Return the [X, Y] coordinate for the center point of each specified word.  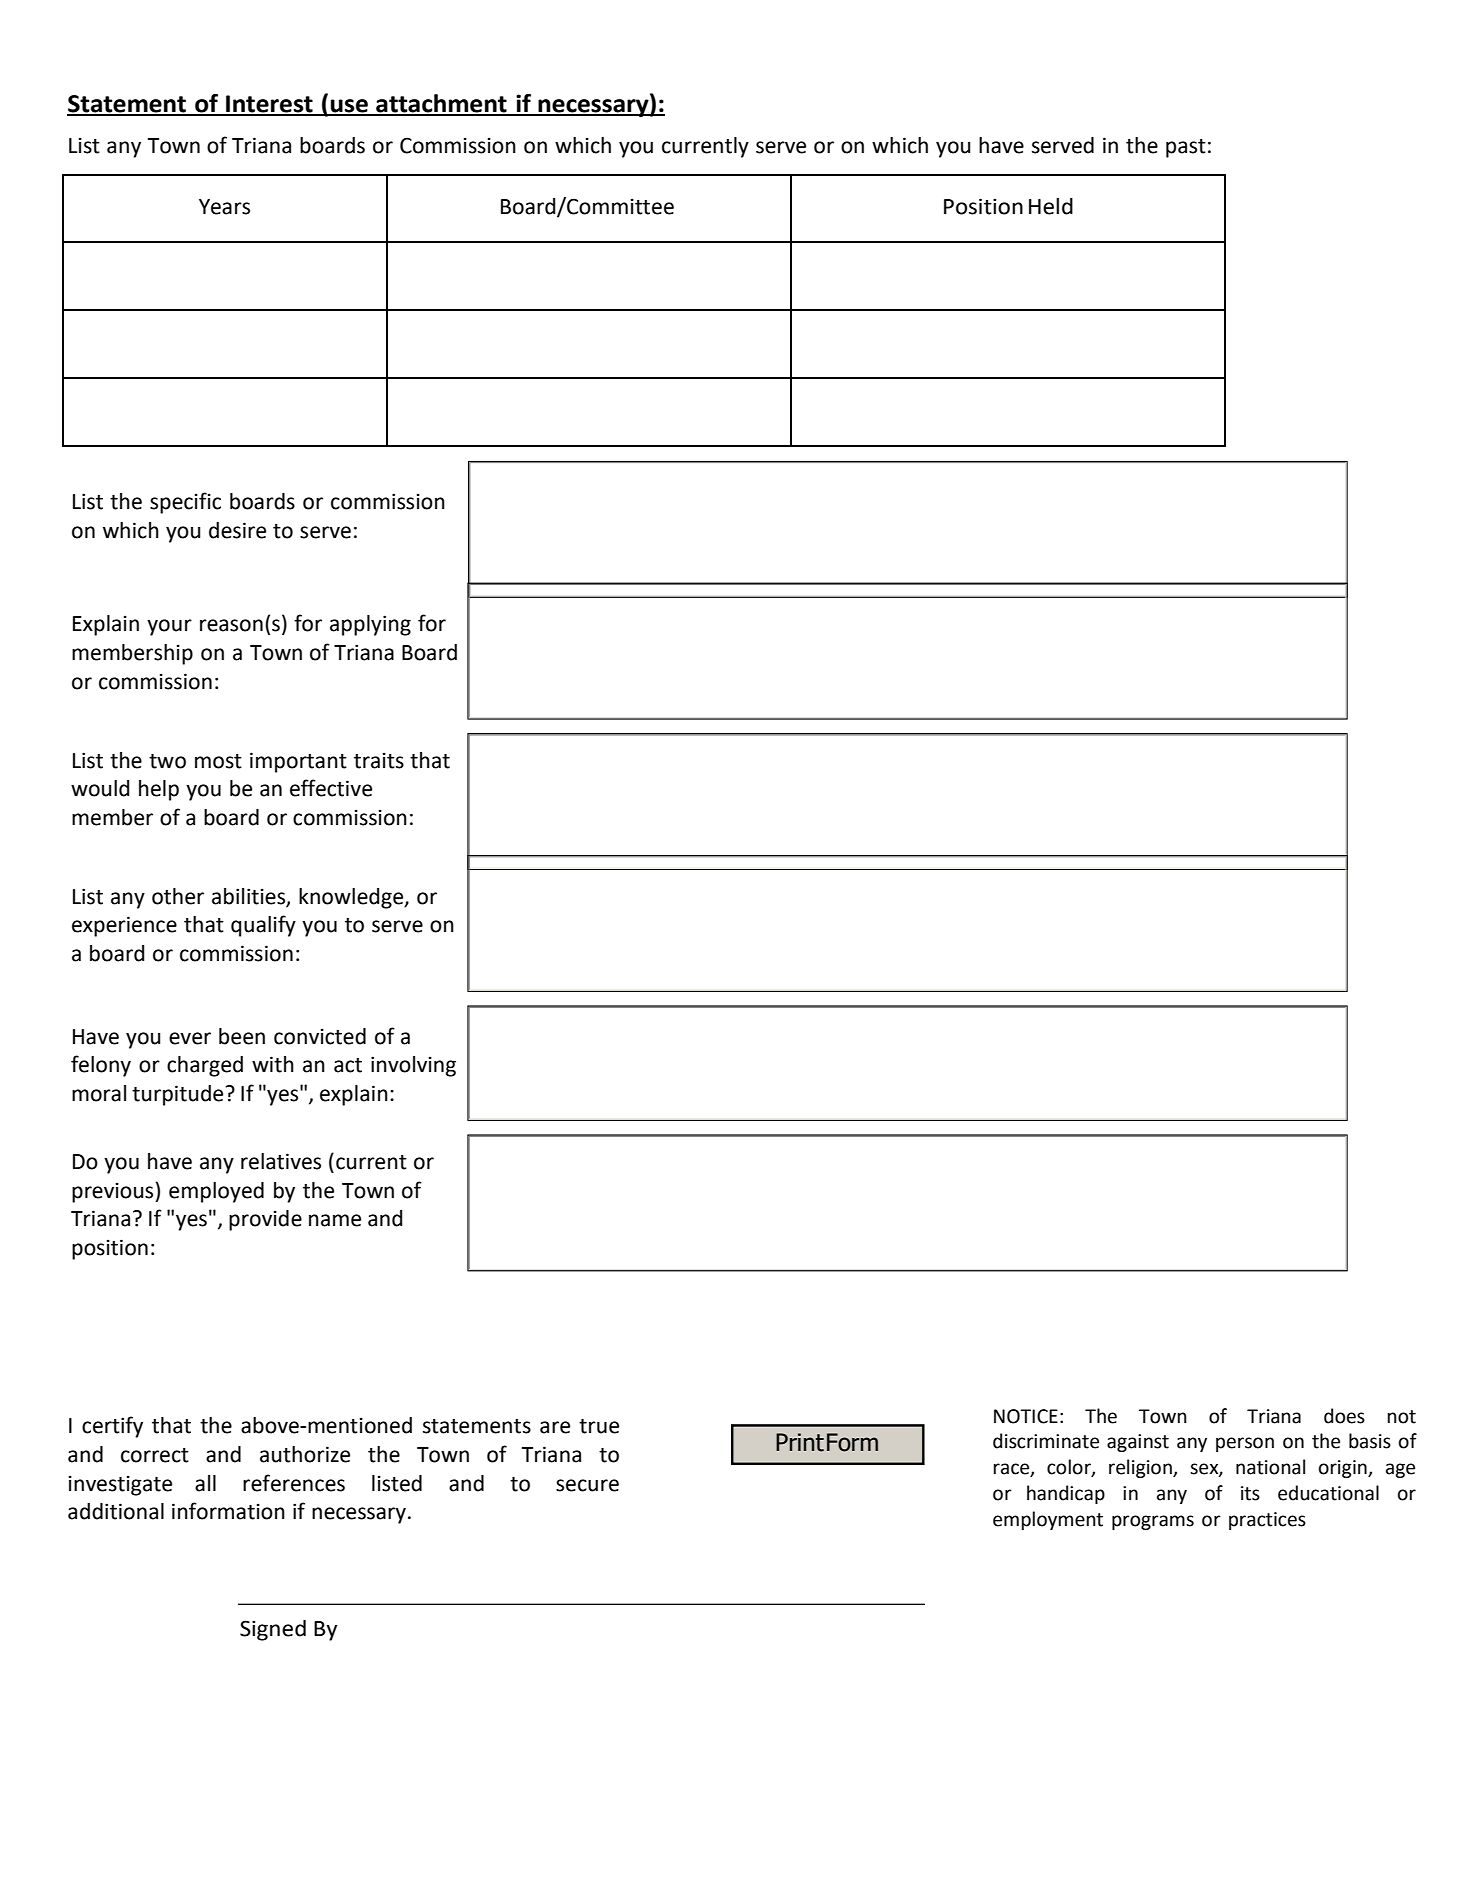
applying [370, 625]
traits [379, 760]
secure [587, 1485]
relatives [281, 1161]
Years [224, 207]
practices [1267, 1521]
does [1344, 1416]
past [1186, 148]
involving [413, 1066]
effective [331, 788]
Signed [273, 1630]
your [169, 627]
